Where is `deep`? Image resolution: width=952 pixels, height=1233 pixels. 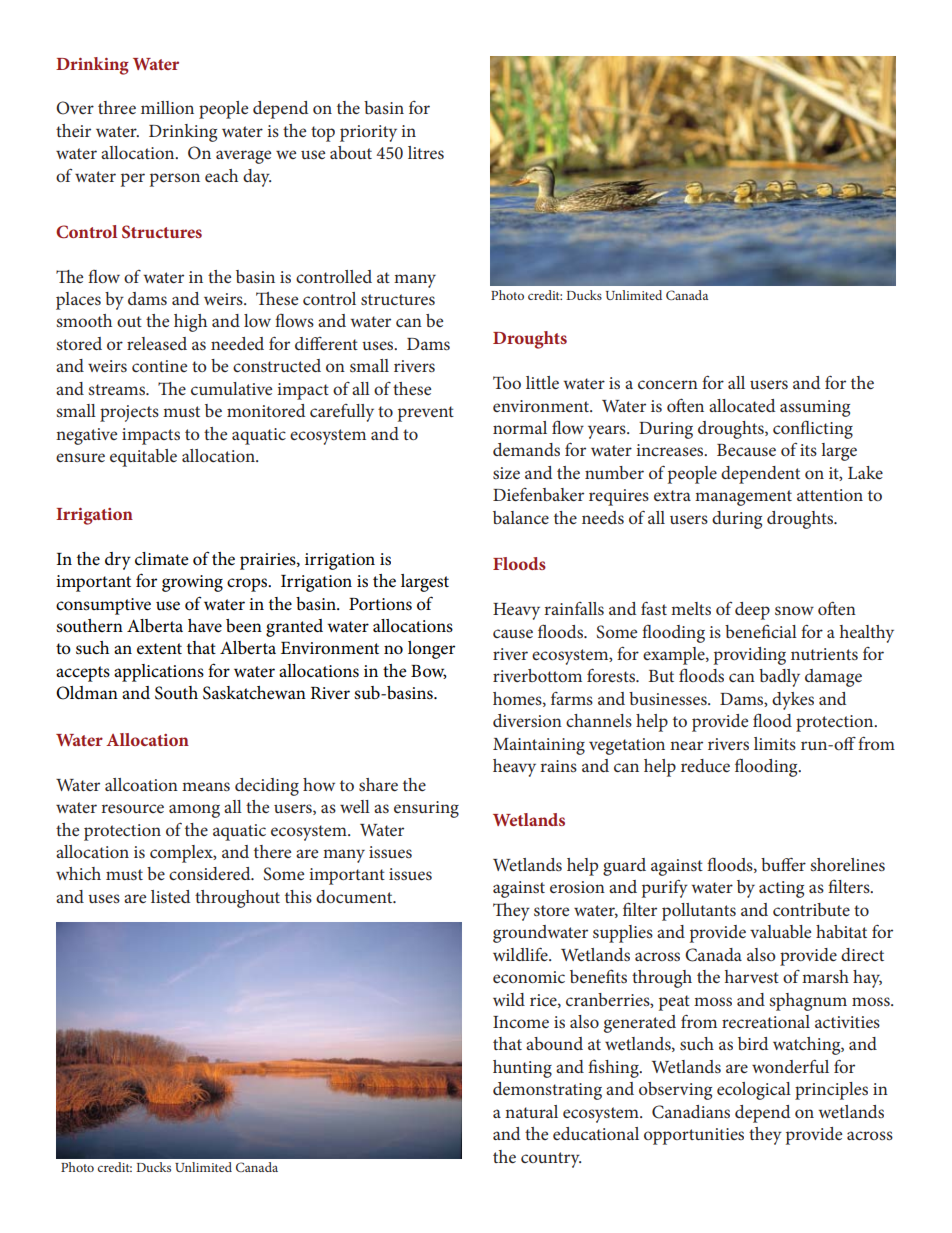 deep is located at coordinates (752, 611).
